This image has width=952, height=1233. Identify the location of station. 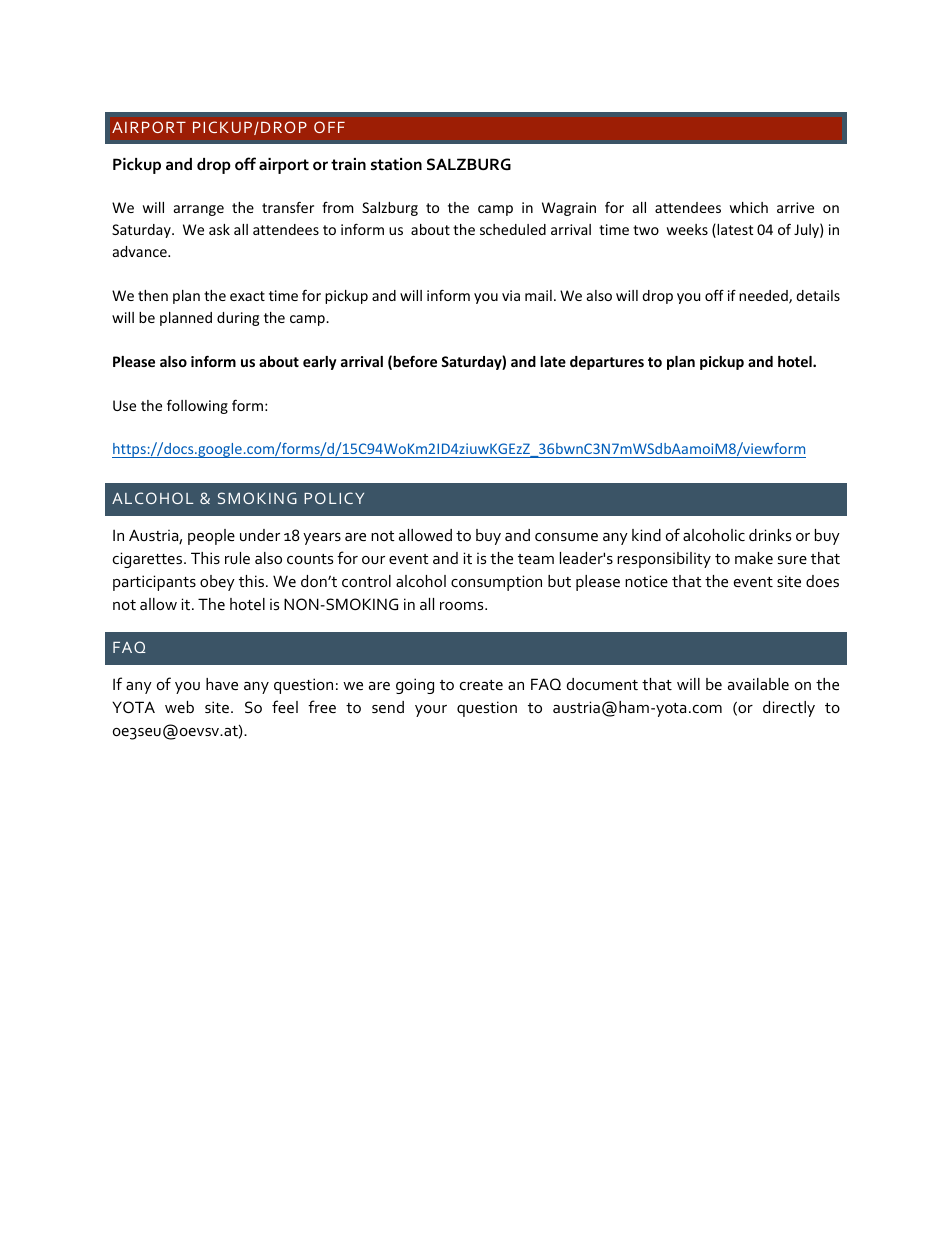
(396, 164).
